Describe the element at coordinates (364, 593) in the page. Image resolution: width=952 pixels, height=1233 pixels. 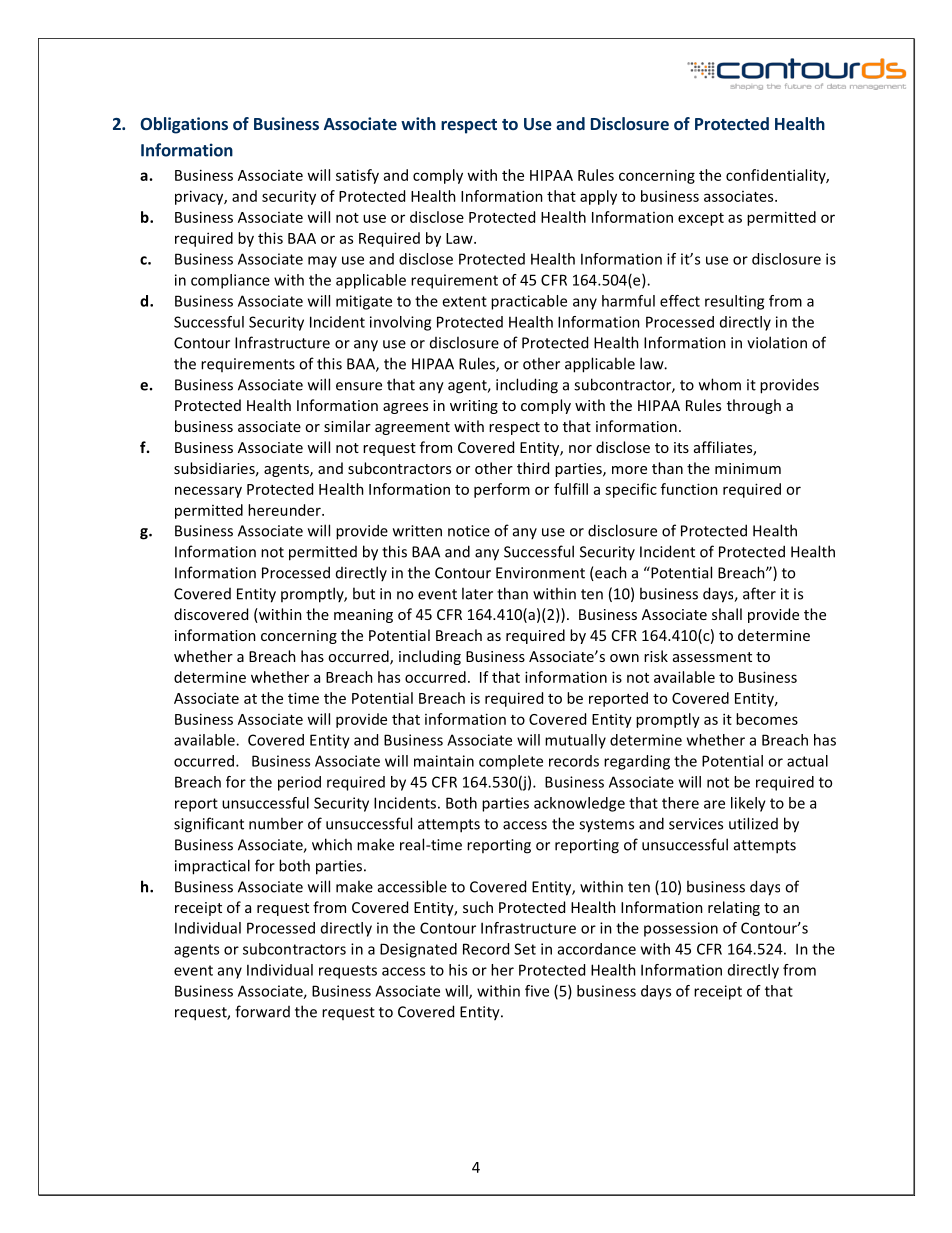
I see `but` at that location.
